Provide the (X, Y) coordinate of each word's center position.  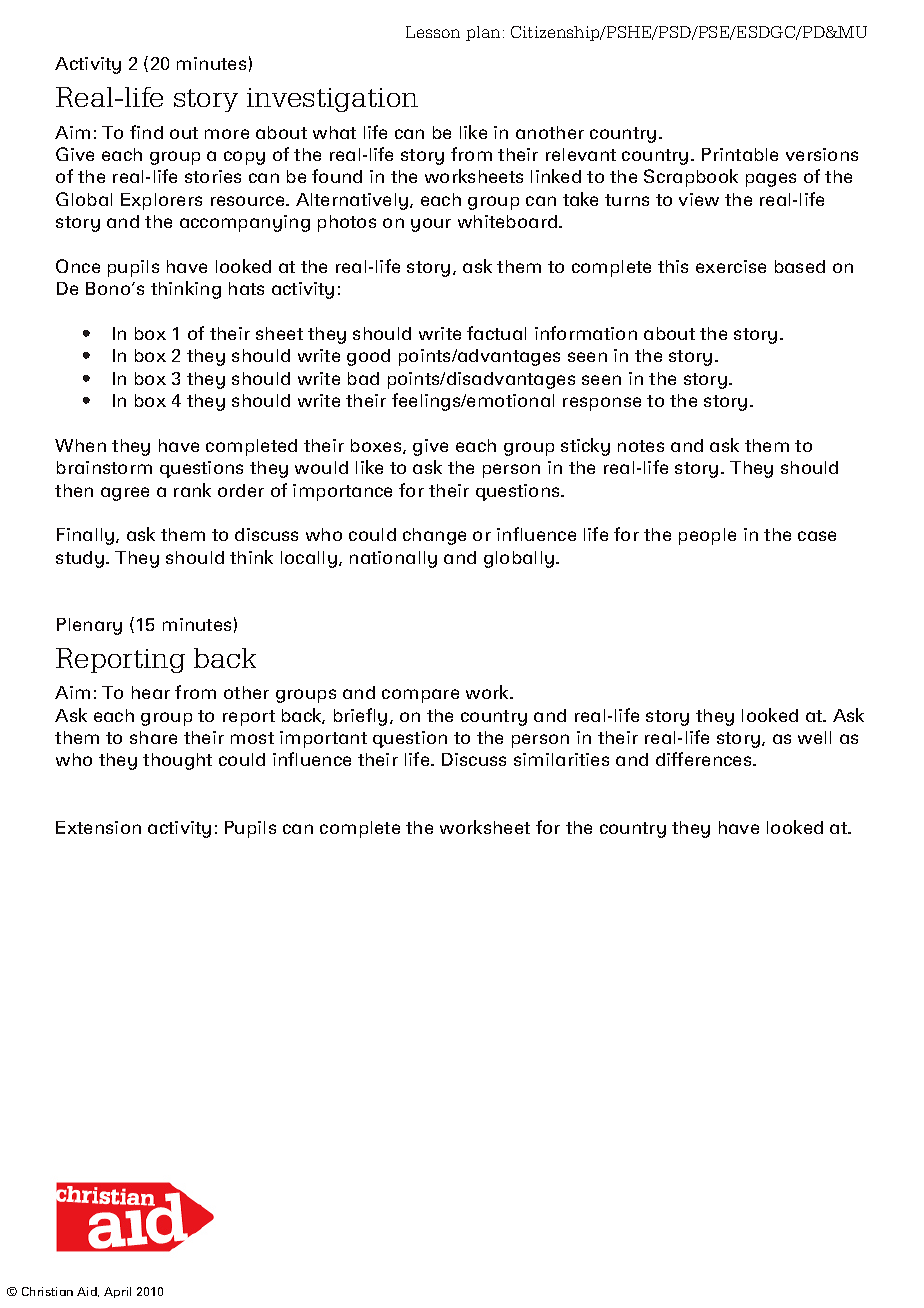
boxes (377, 446)
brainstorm (104, 467)
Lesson (433, 32)
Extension (98, 827)
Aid (88, 1292)
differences (705, 759)
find (146, 132)
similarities (561, 759)
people (707, 536)
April (117, 1292)
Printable (740, 154)
